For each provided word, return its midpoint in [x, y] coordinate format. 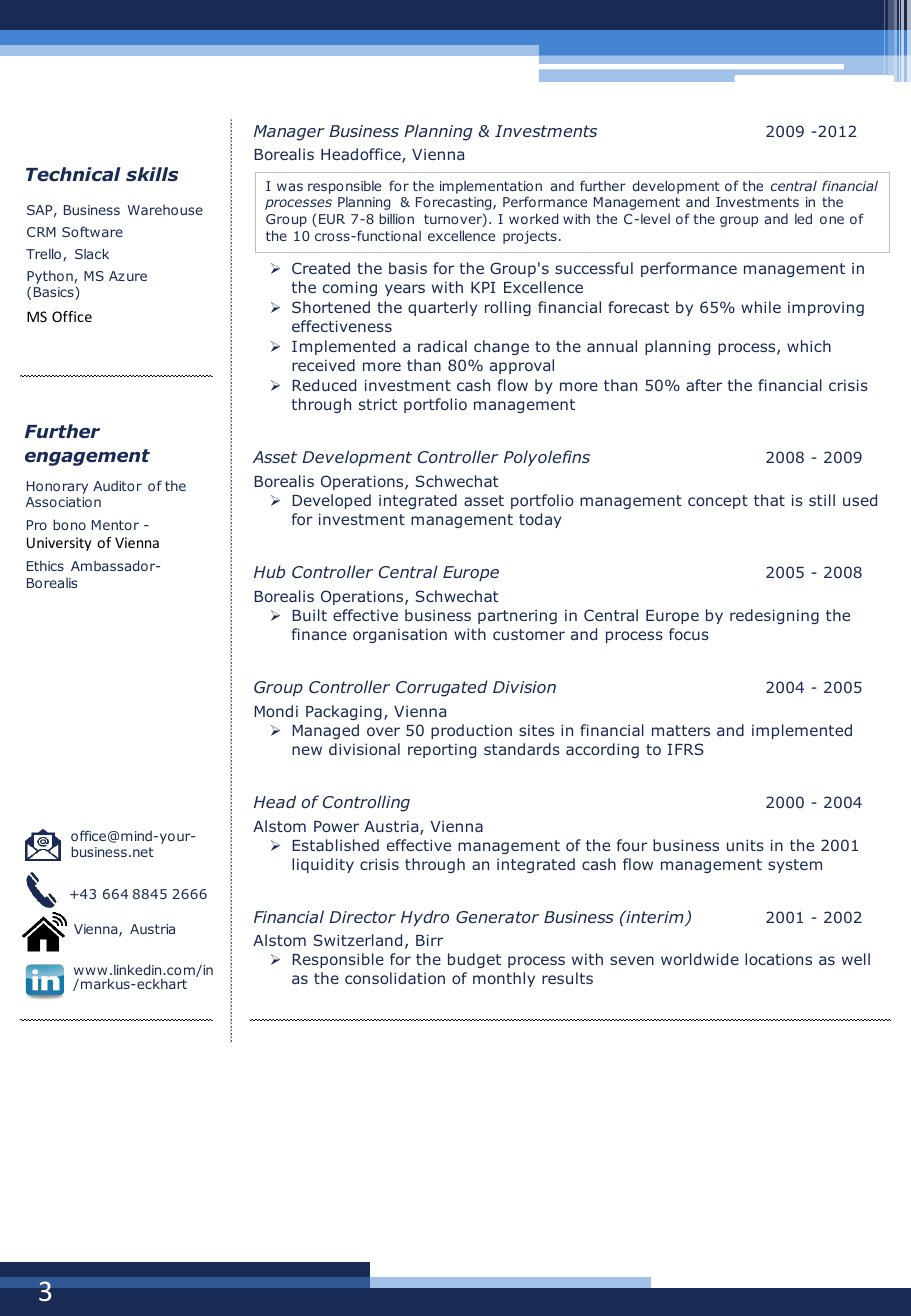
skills [152, 174]
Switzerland [357, 940]
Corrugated [442, 688]
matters [681, 730]
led [803, 218]
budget [474, 960]
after [704, 385]
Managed [325, 731]
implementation [491, 187]
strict [378, 404]
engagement [87, 457]
